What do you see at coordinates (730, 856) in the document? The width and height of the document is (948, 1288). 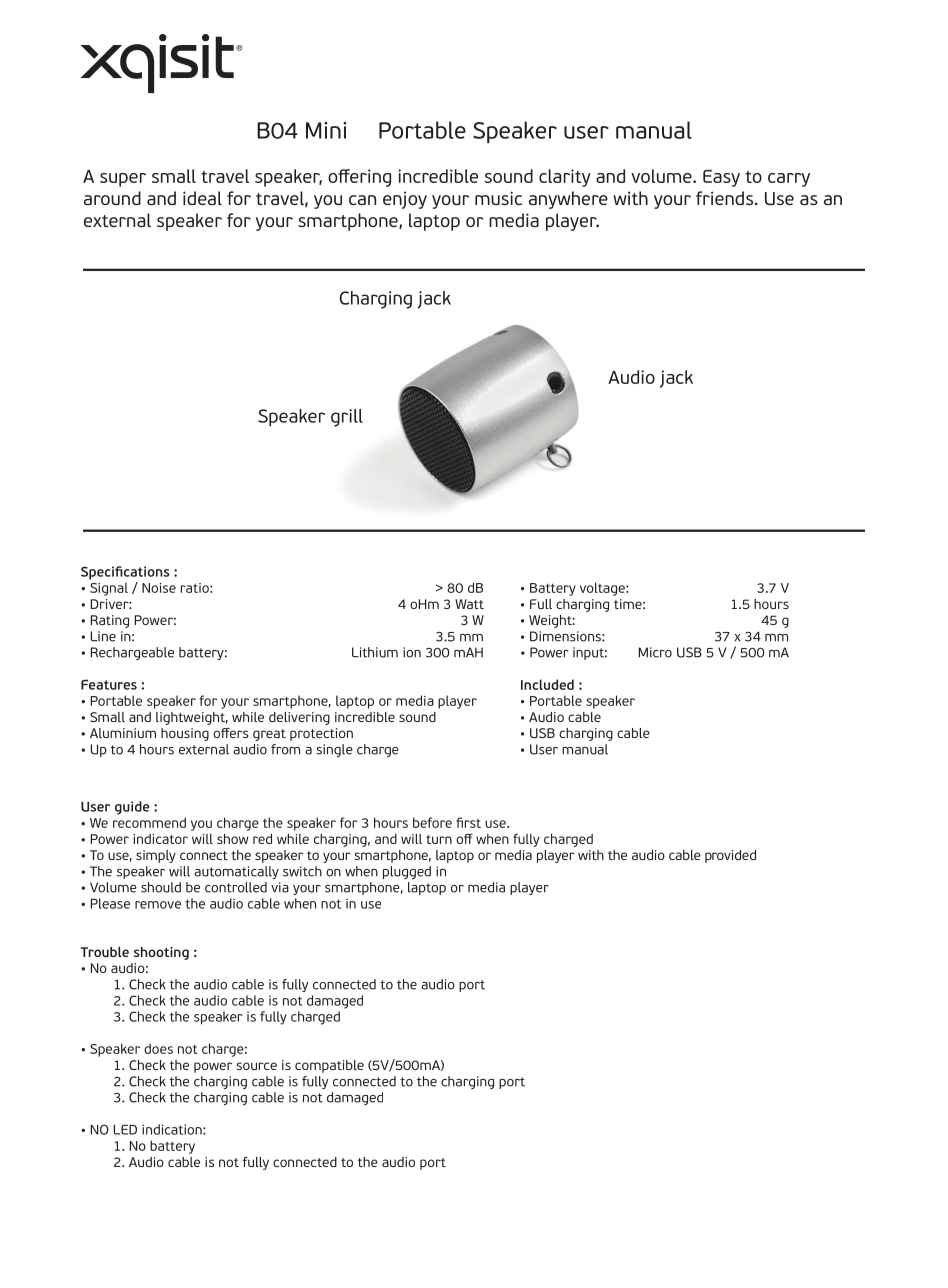 I see `provided` at bounding box center [730, 856].
